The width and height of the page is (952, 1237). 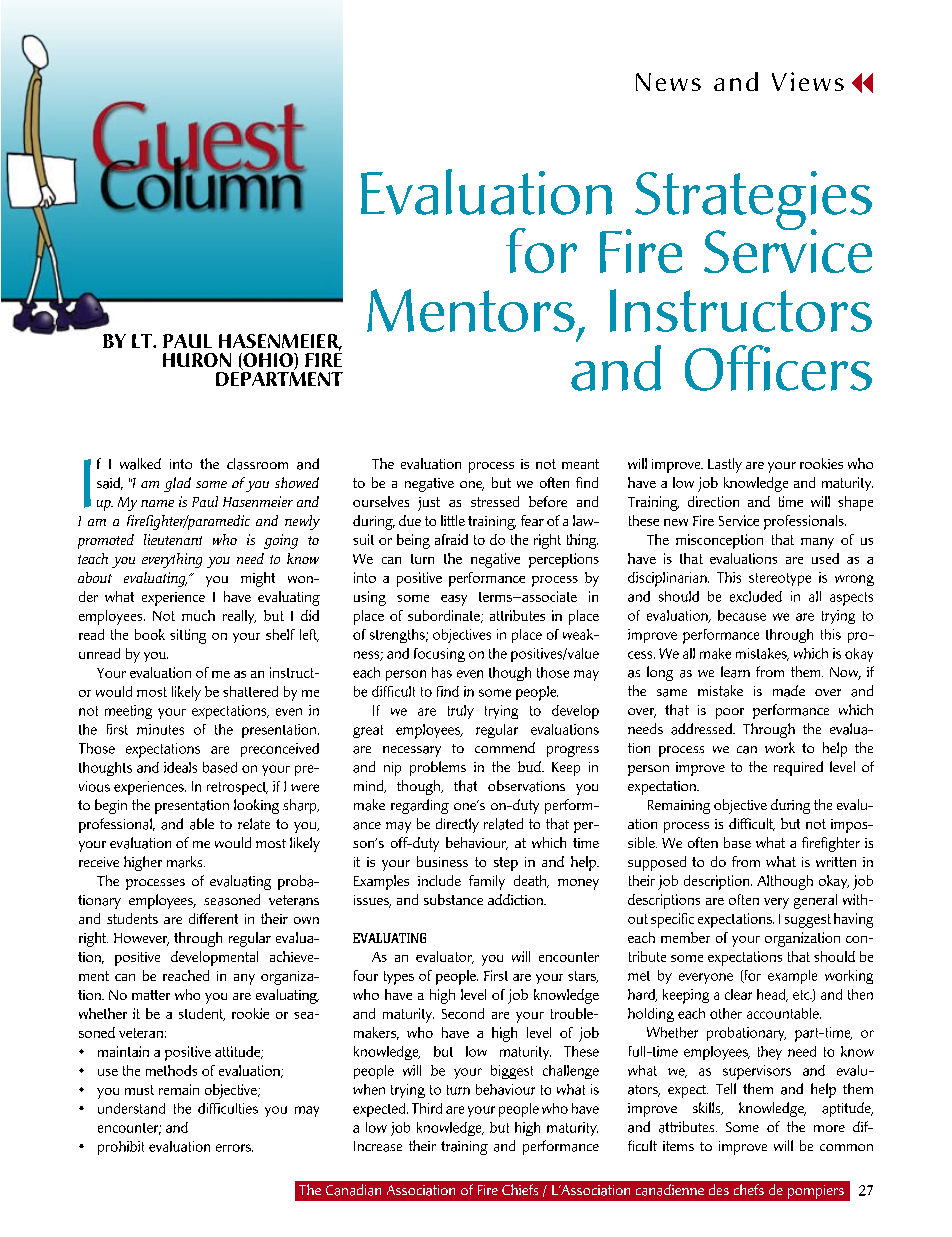 What do you see at coordinates (197, 360) in the page?
I see `Huron` at bounding box center [197, 360].
